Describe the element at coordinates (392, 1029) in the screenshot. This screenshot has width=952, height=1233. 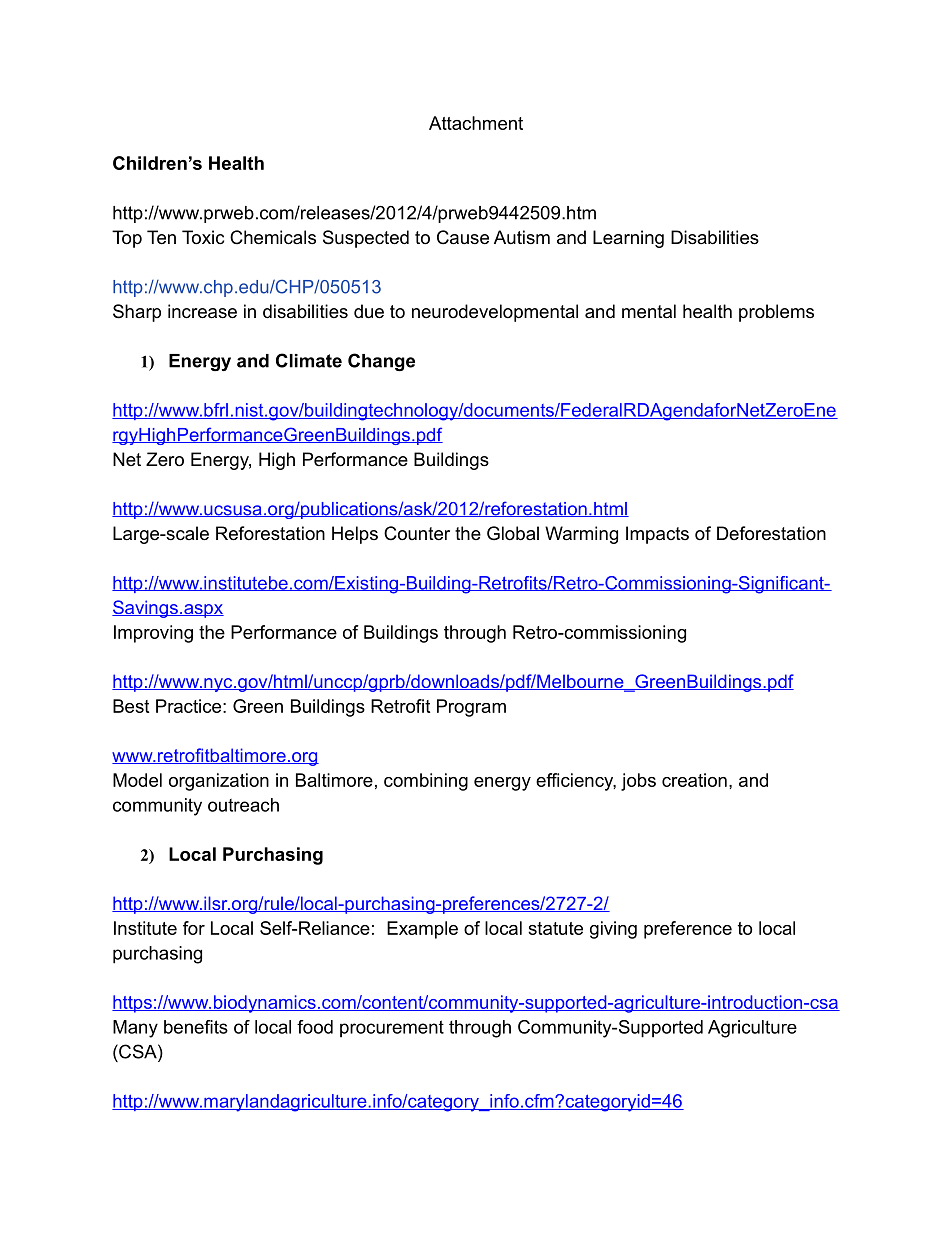
I see `procurement` at that location.
